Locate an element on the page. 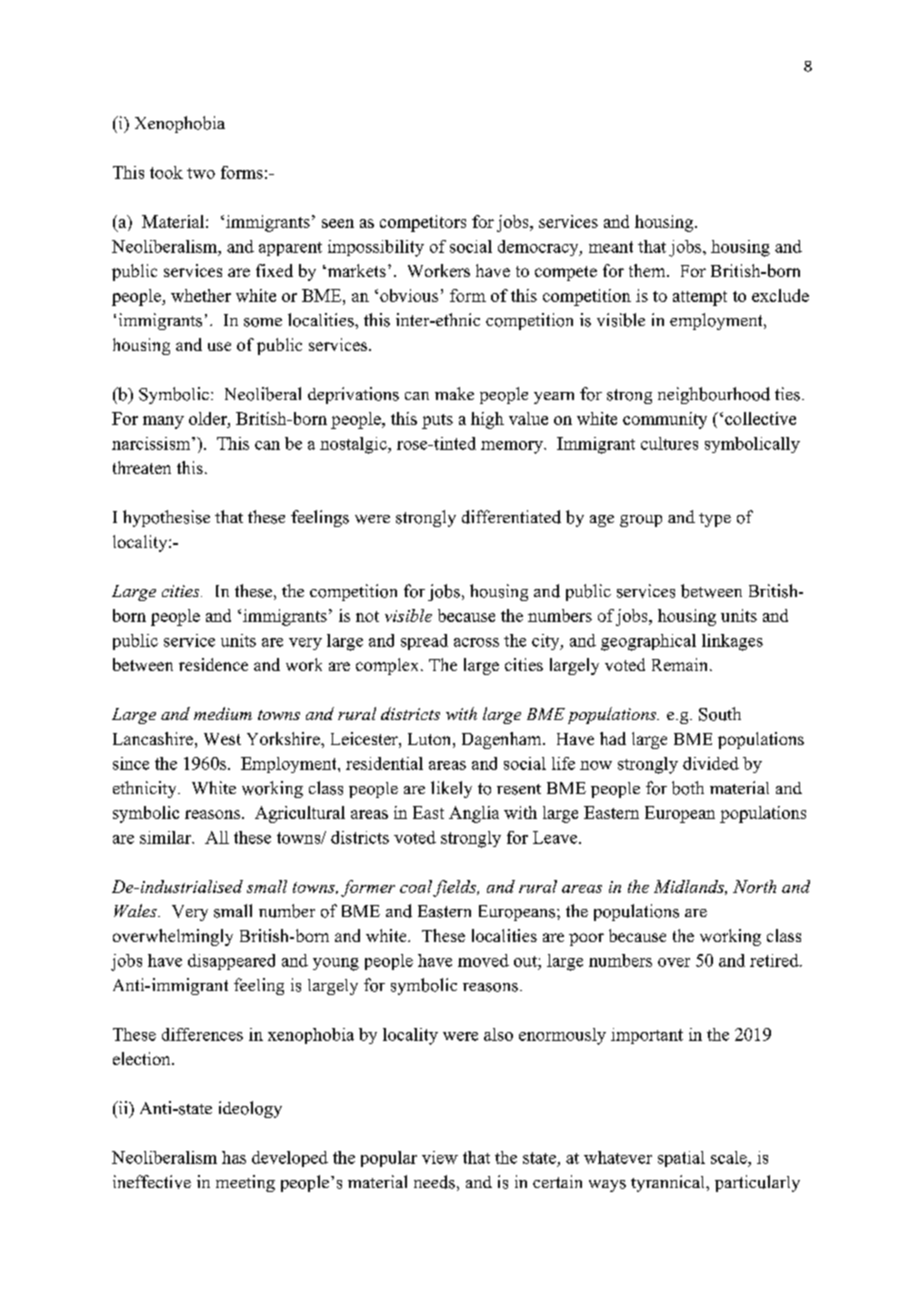 The width and height of the document is (924, 1308). has is located at coordinates (234, 1157).
